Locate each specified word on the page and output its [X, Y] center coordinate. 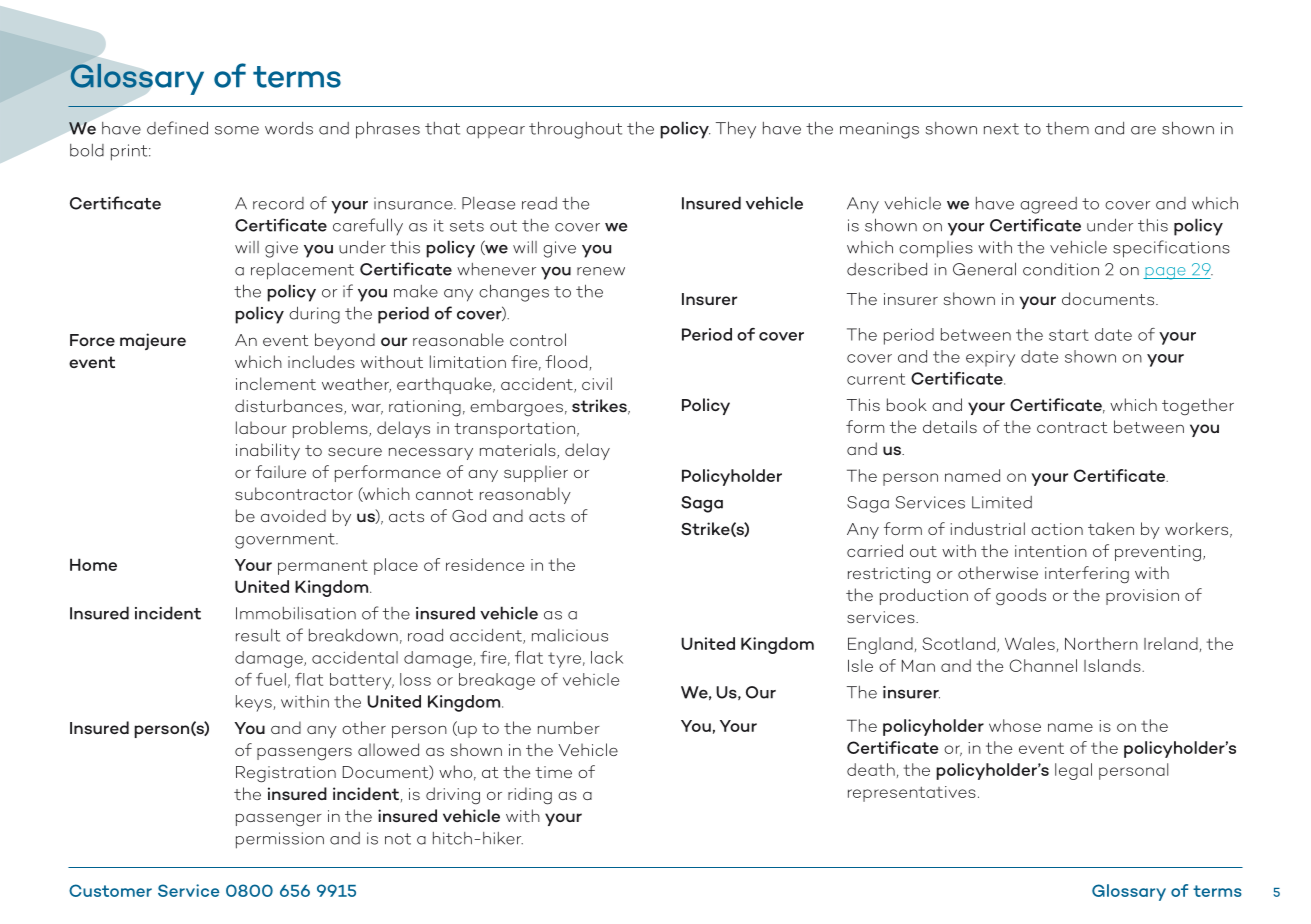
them [1067, 128]
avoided [293, 515]
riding [530, 796]
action [1057, 529]
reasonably [525, 495]
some [237, 130]
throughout [575, 130]
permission [280, 840]
